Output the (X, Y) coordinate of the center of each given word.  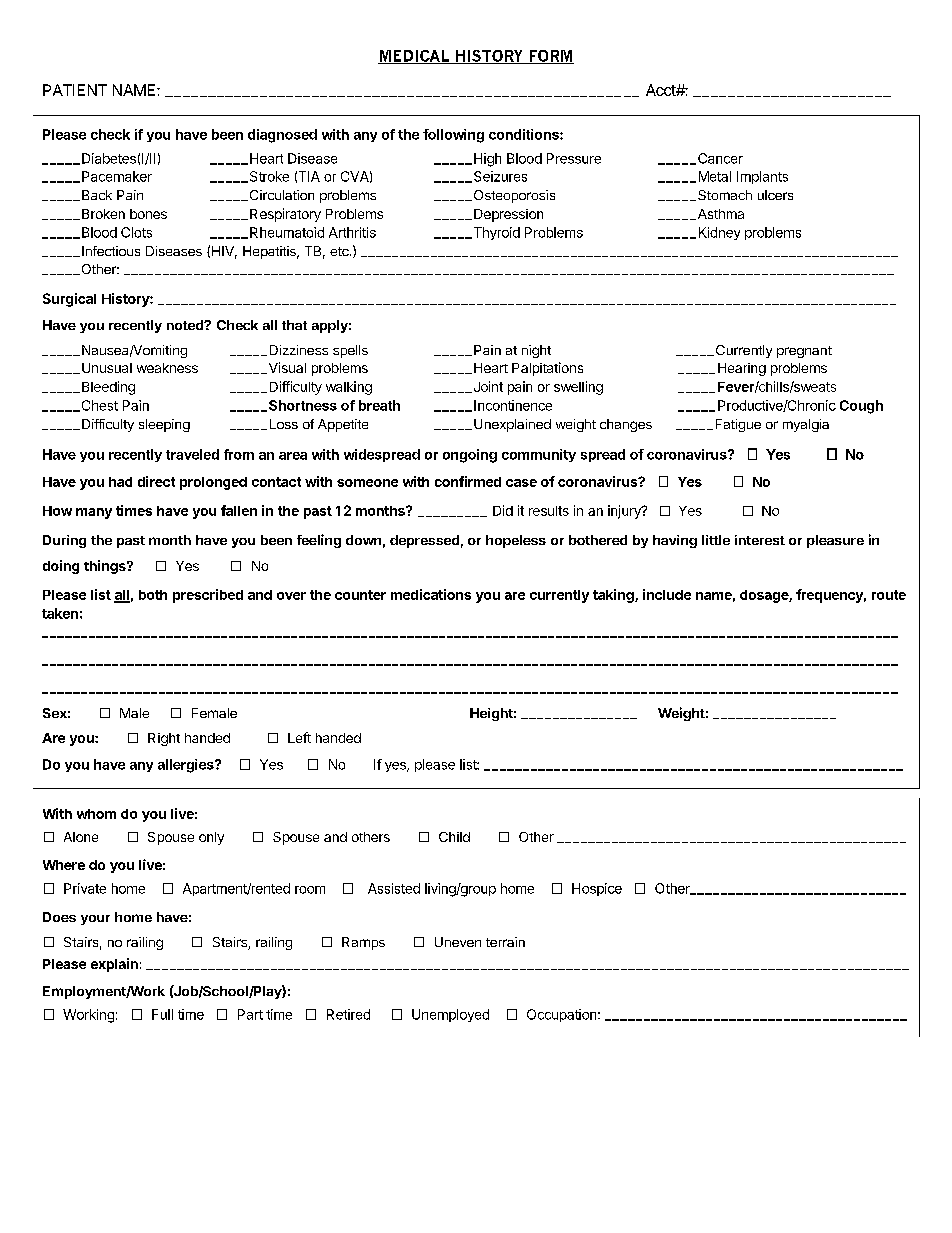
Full (162, 1014)
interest (760, 540)
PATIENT (75, 90)
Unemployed (450, 1015)
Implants (762, 177)
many (94, 513)
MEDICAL (414, 57)
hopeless (516, 541)
